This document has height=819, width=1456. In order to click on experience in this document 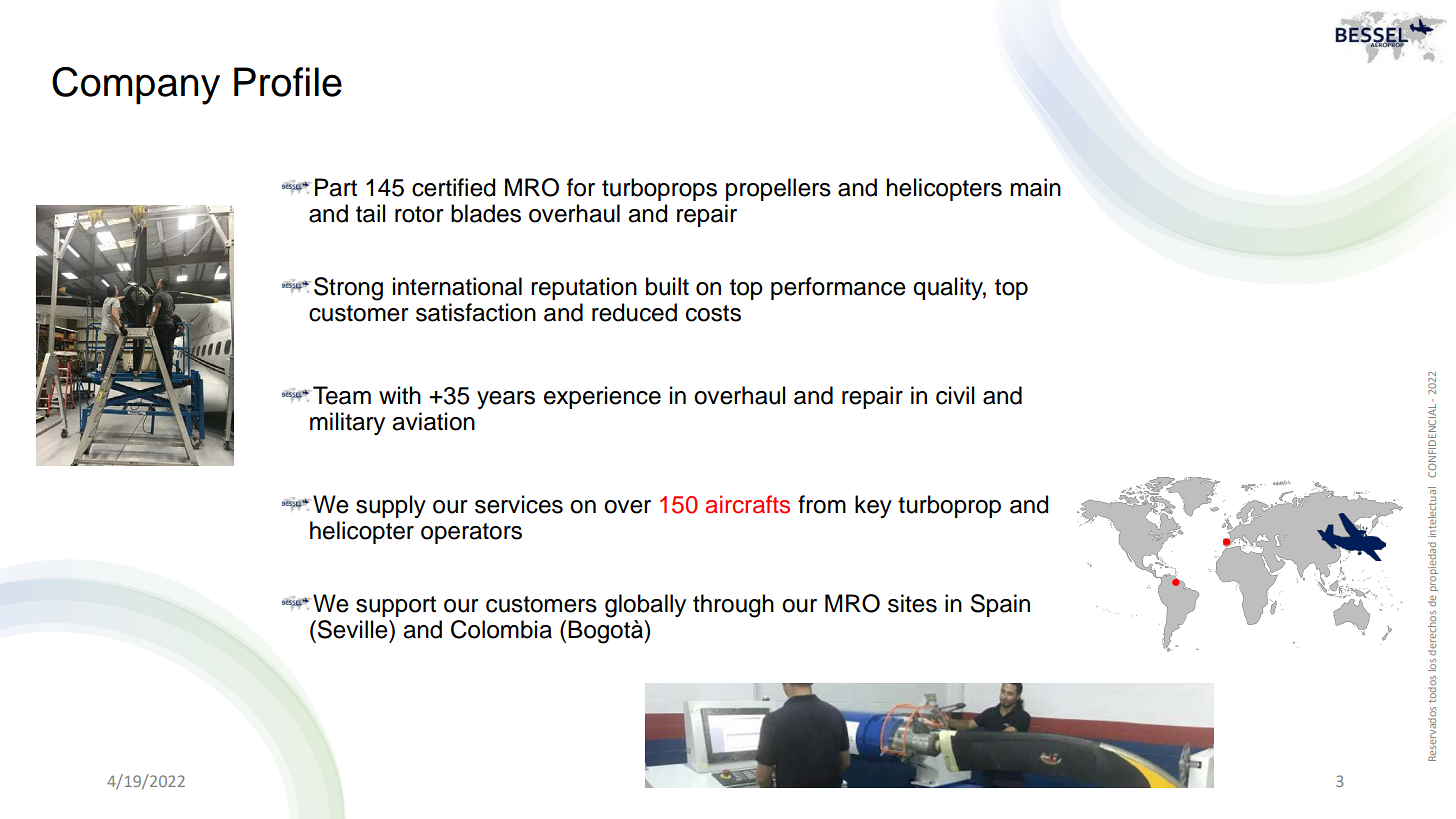, I will do `click(602, 397)`.
